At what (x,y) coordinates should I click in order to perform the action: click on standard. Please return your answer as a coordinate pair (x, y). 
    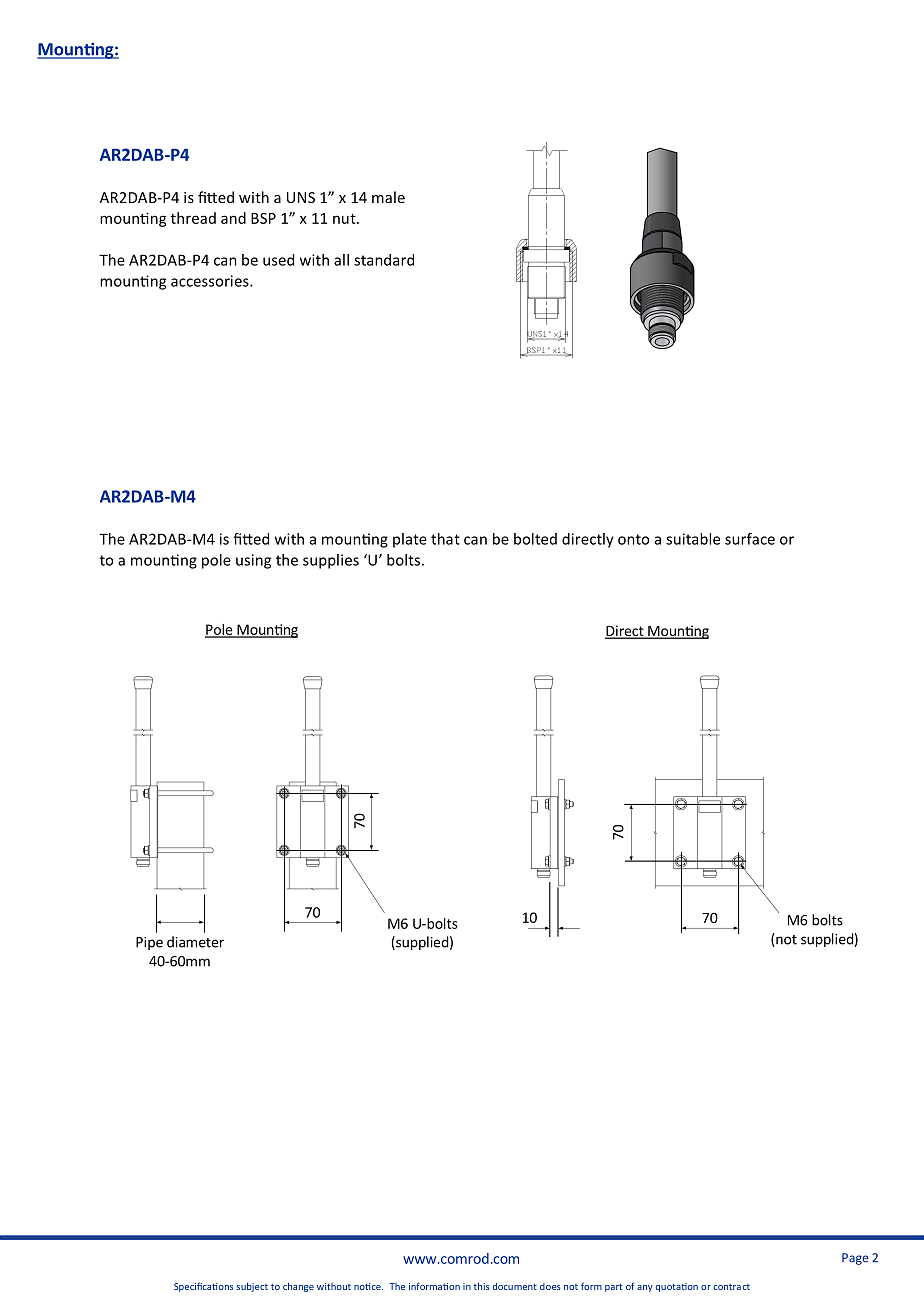
    Looking at the image, I should click on (384, 260).
